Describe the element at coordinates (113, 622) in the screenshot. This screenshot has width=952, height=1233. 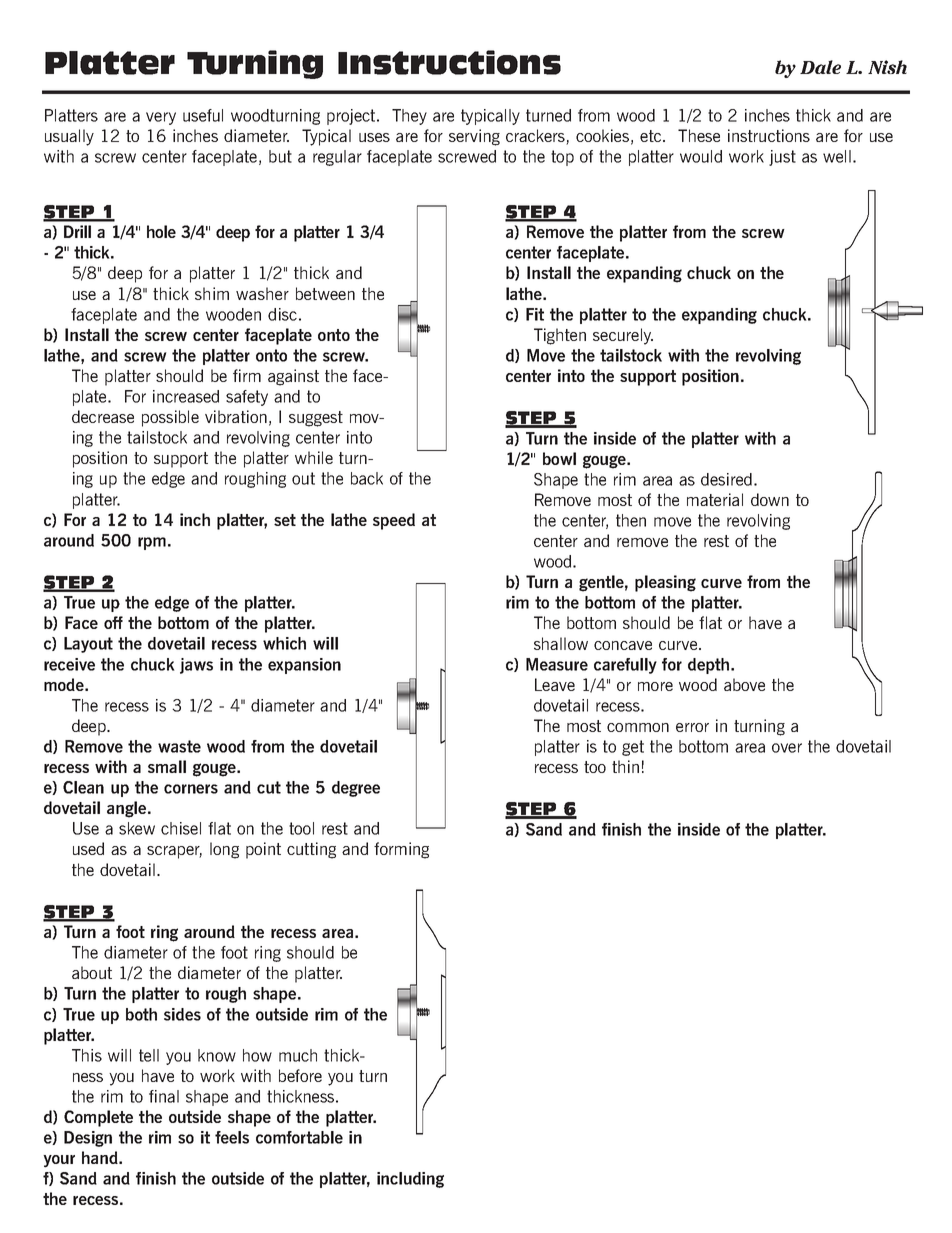
I see `off` at that location.
